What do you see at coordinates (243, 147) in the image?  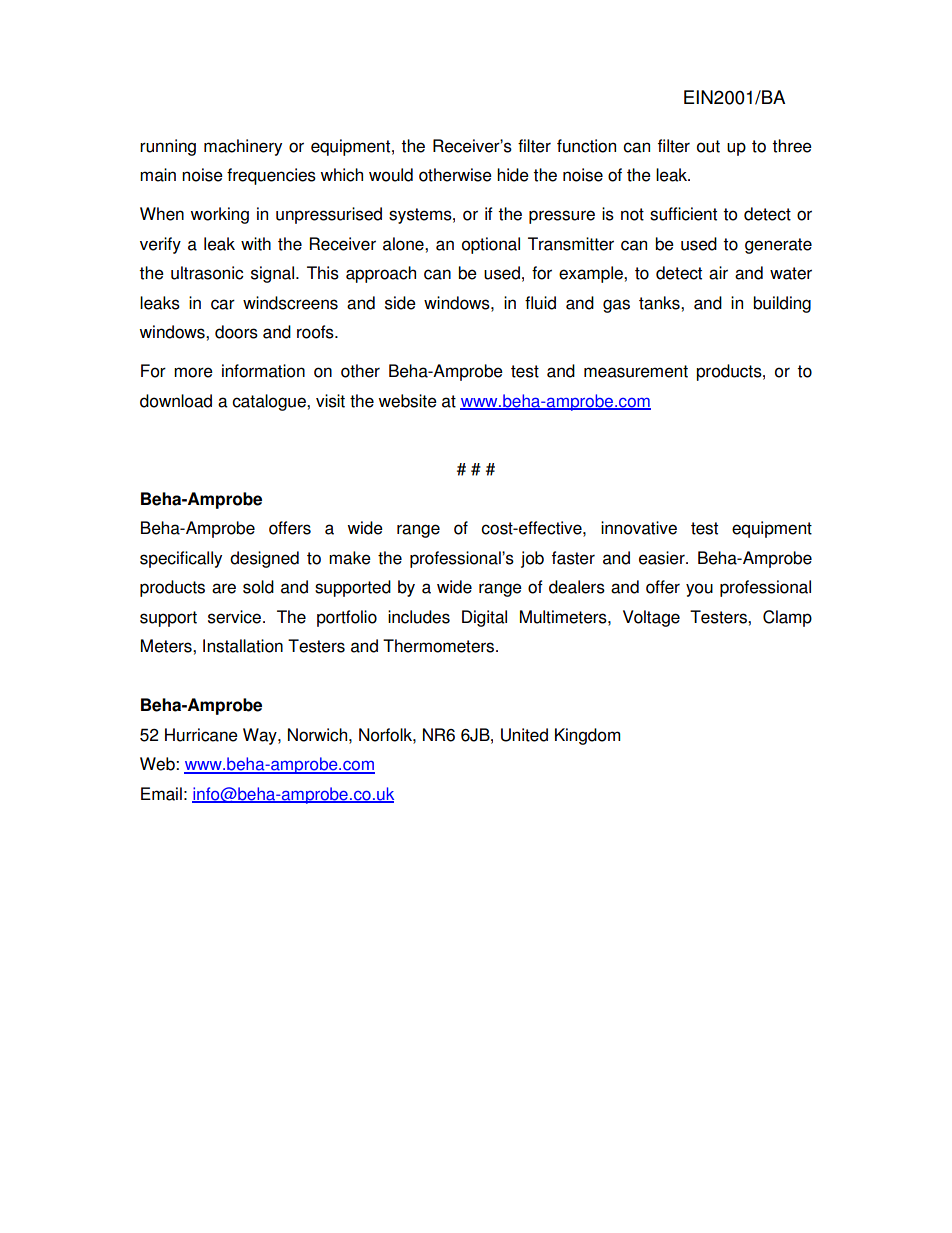 I see `machinery` at bounding box center [243, 147].
